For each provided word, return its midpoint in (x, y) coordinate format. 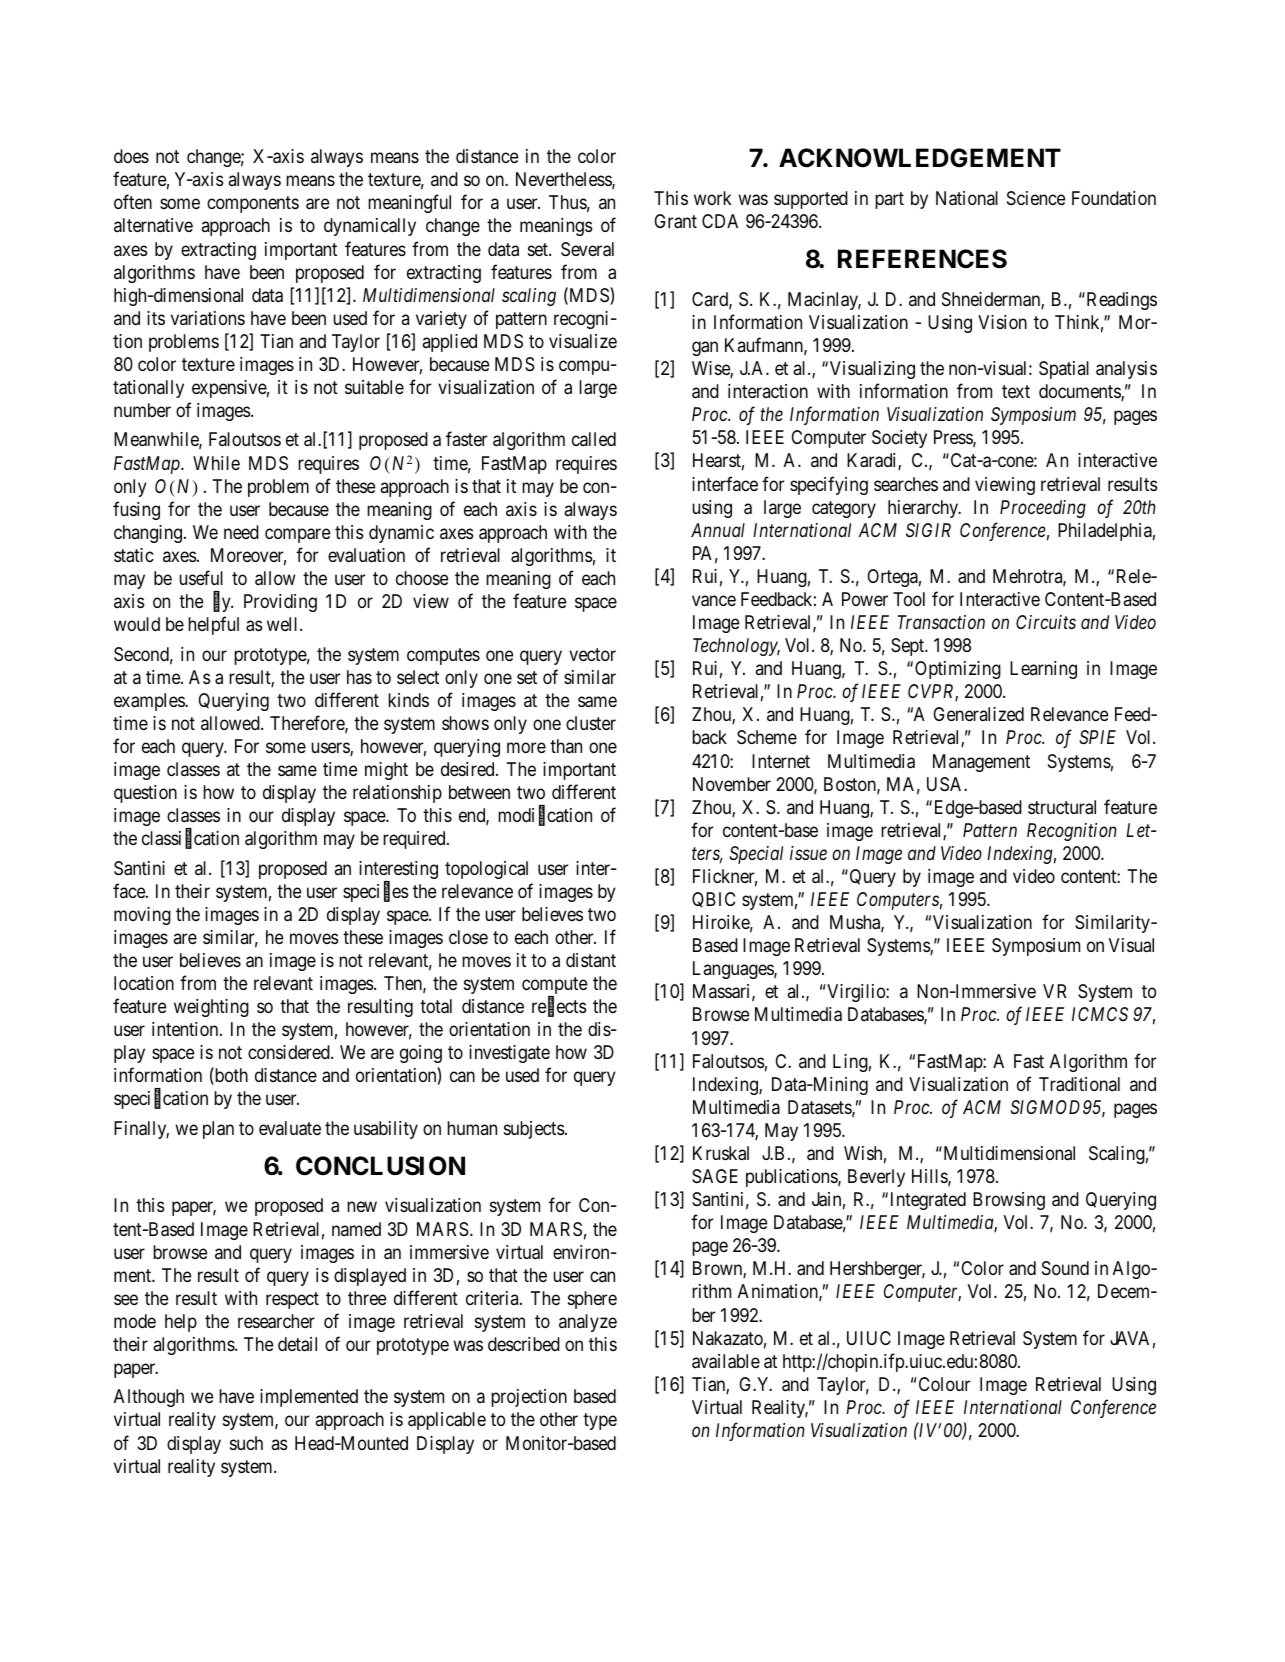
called (594, 439)
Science (1036, 198)
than (566, 746)
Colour (944, 1384)
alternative (153, 225)
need (241, 532)
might (386, 771)
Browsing (1009, 1201)
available (726, 1361)
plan (218, 1130)
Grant (675, 221)
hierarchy (924, 509)
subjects (534, 1130)
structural (1062, 807)
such (246, 1443)
